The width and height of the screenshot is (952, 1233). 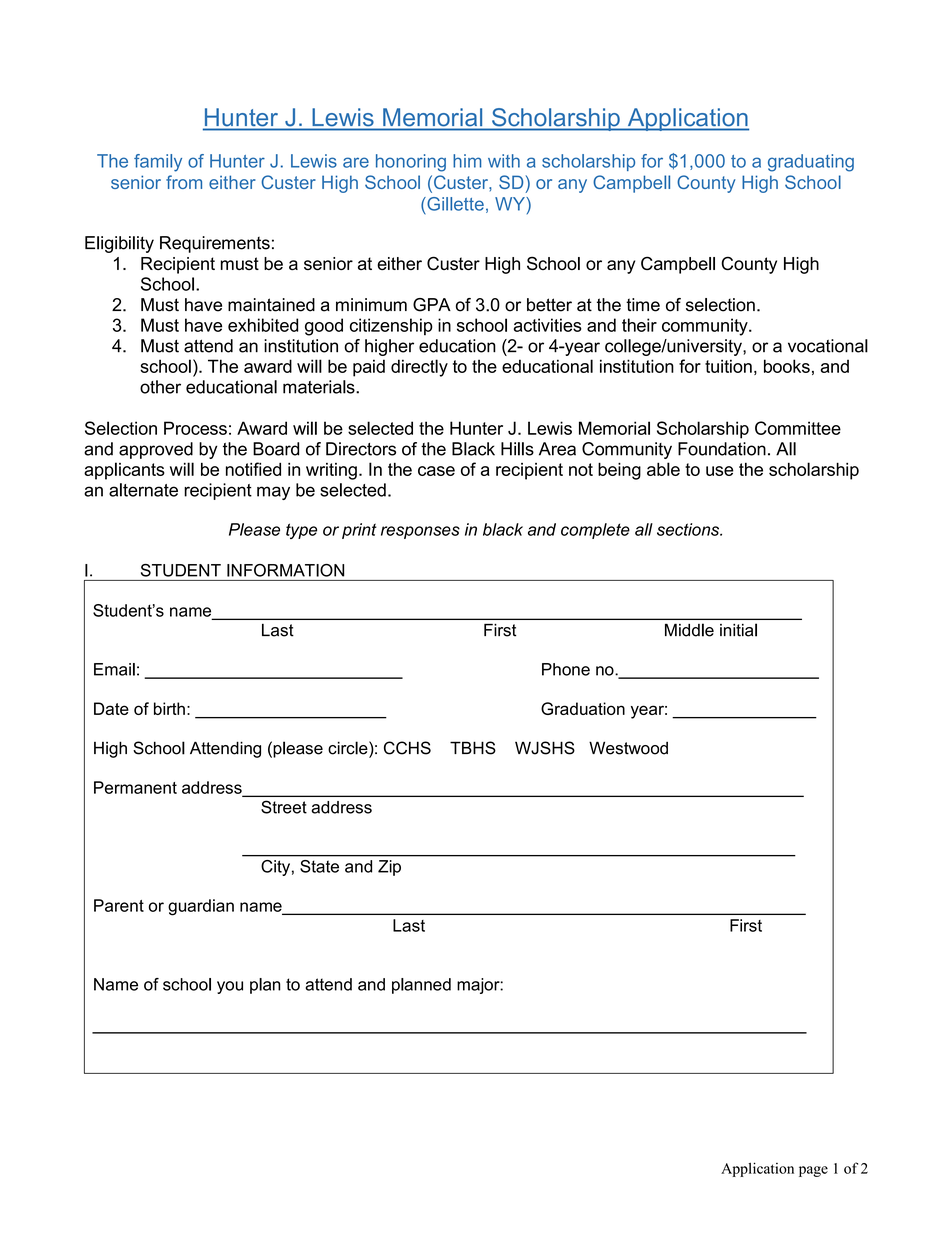 What do you see at coordinates (389, 868) in the screenshot?
I see `Zip` at bounding box center [389, 868].
